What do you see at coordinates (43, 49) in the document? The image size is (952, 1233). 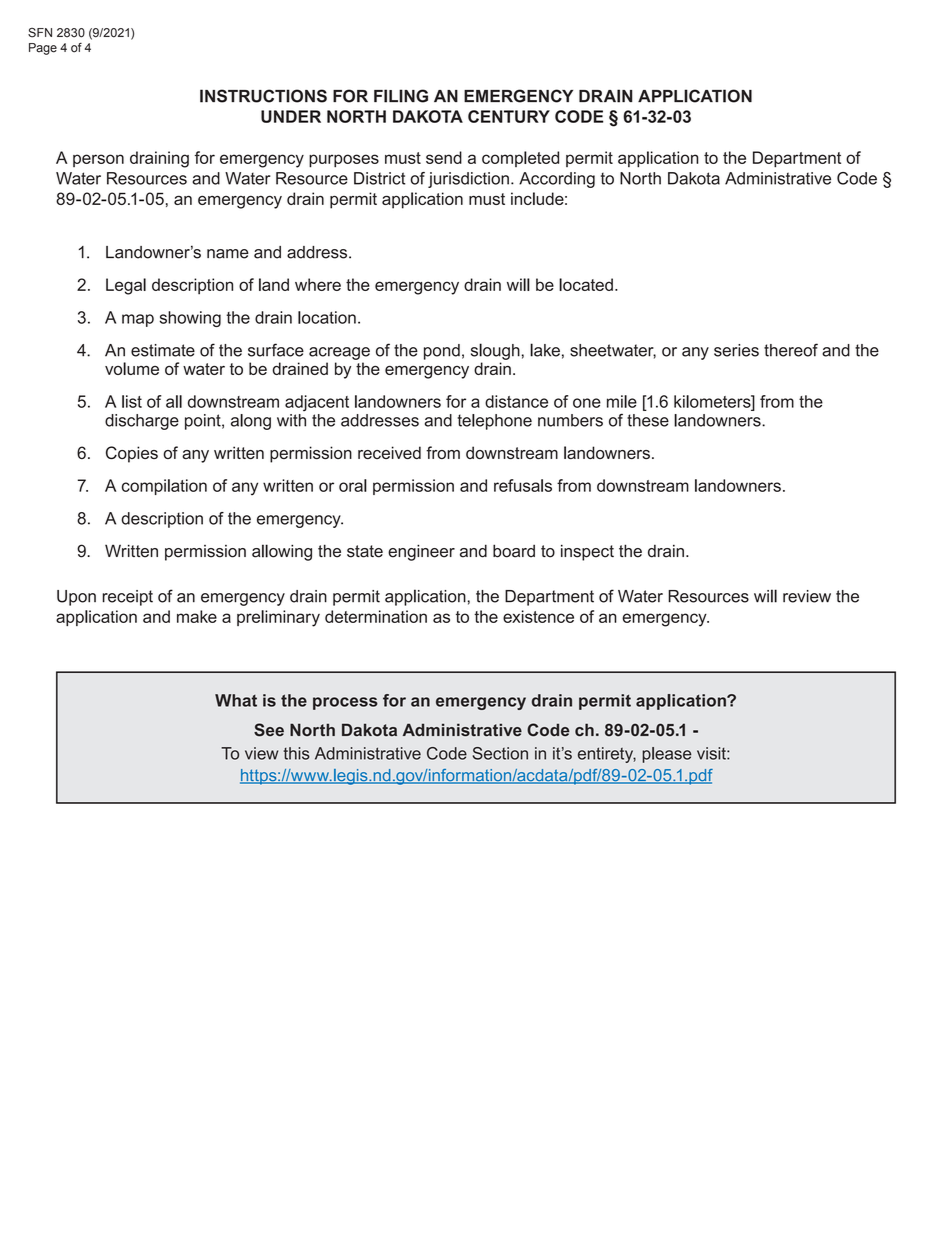 I see `Page` at bounding box center [43, 49].
